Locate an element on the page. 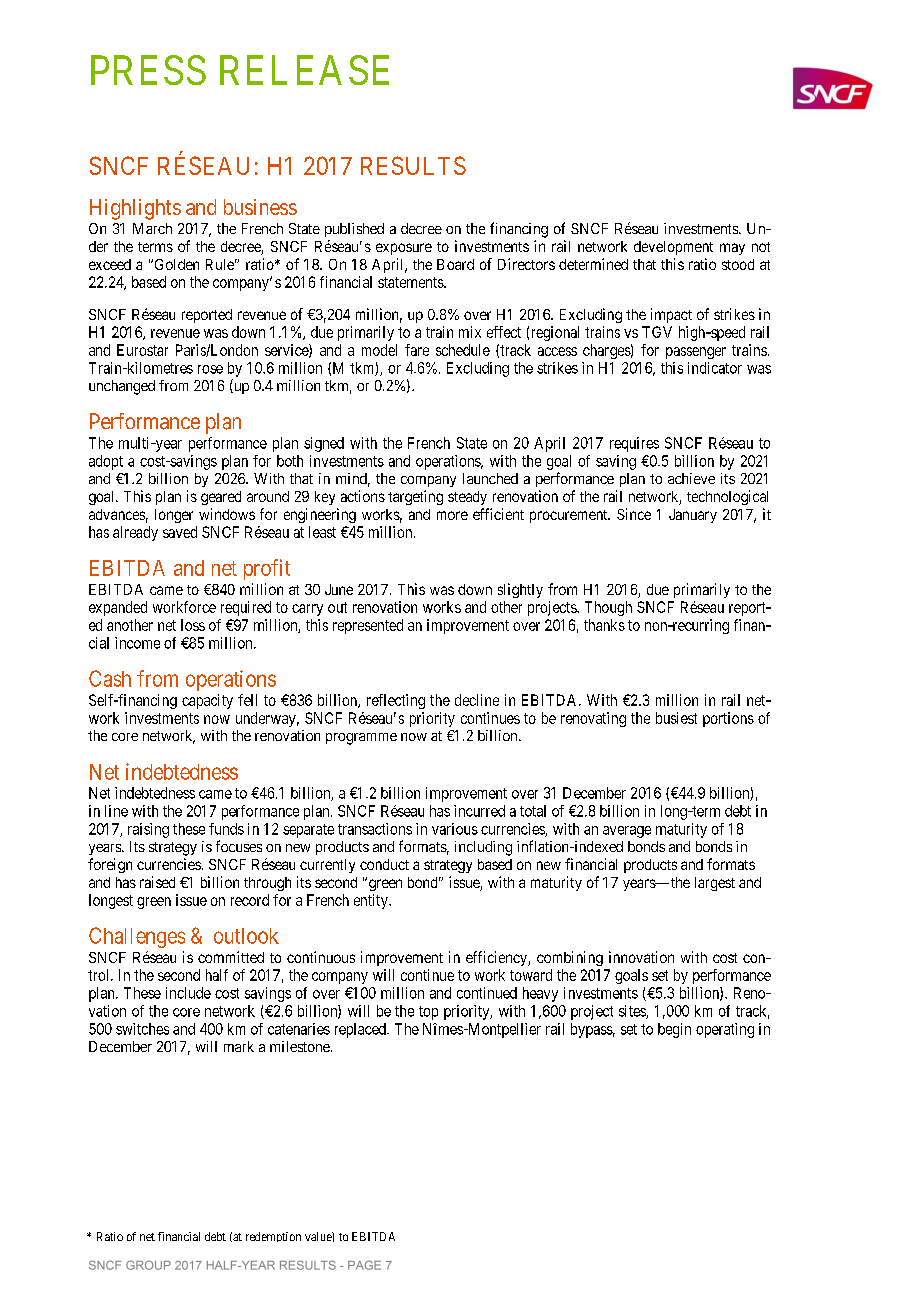  saved is located at coordinates (180, 532).
